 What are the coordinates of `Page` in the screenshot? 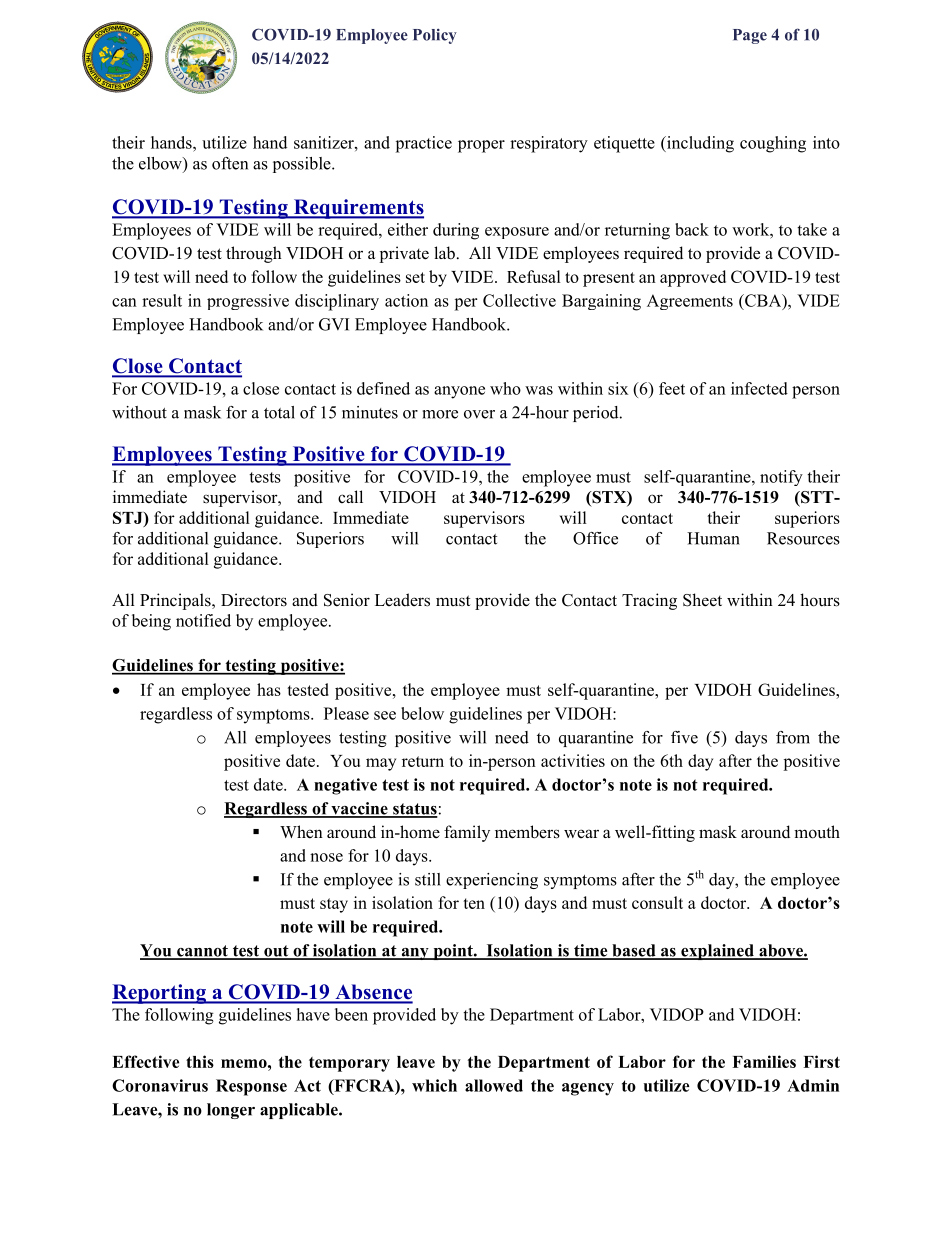 It's located at (750, 36).
